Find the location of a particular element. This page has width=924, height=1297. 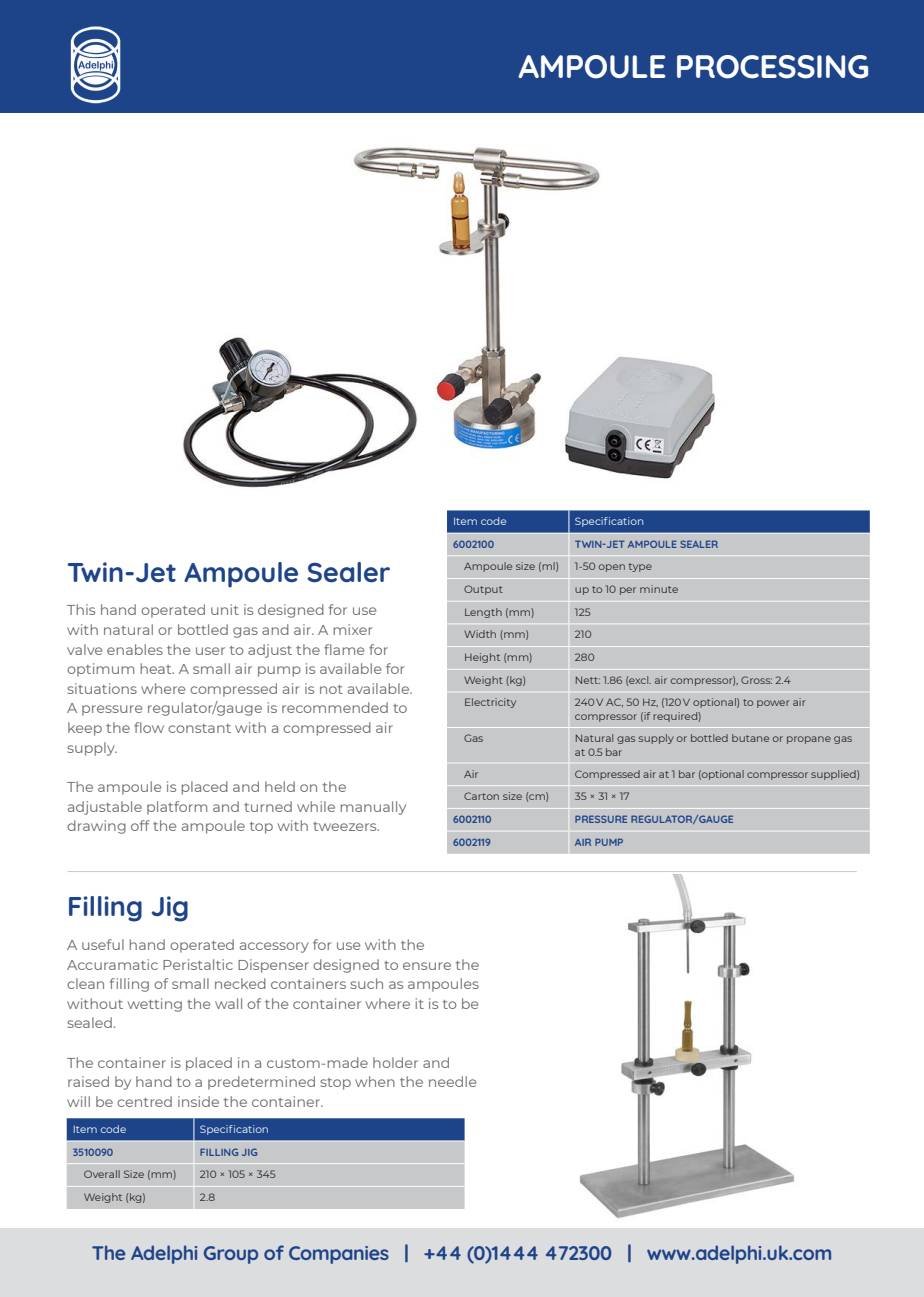

minute is located at coordinates (659, 589).
